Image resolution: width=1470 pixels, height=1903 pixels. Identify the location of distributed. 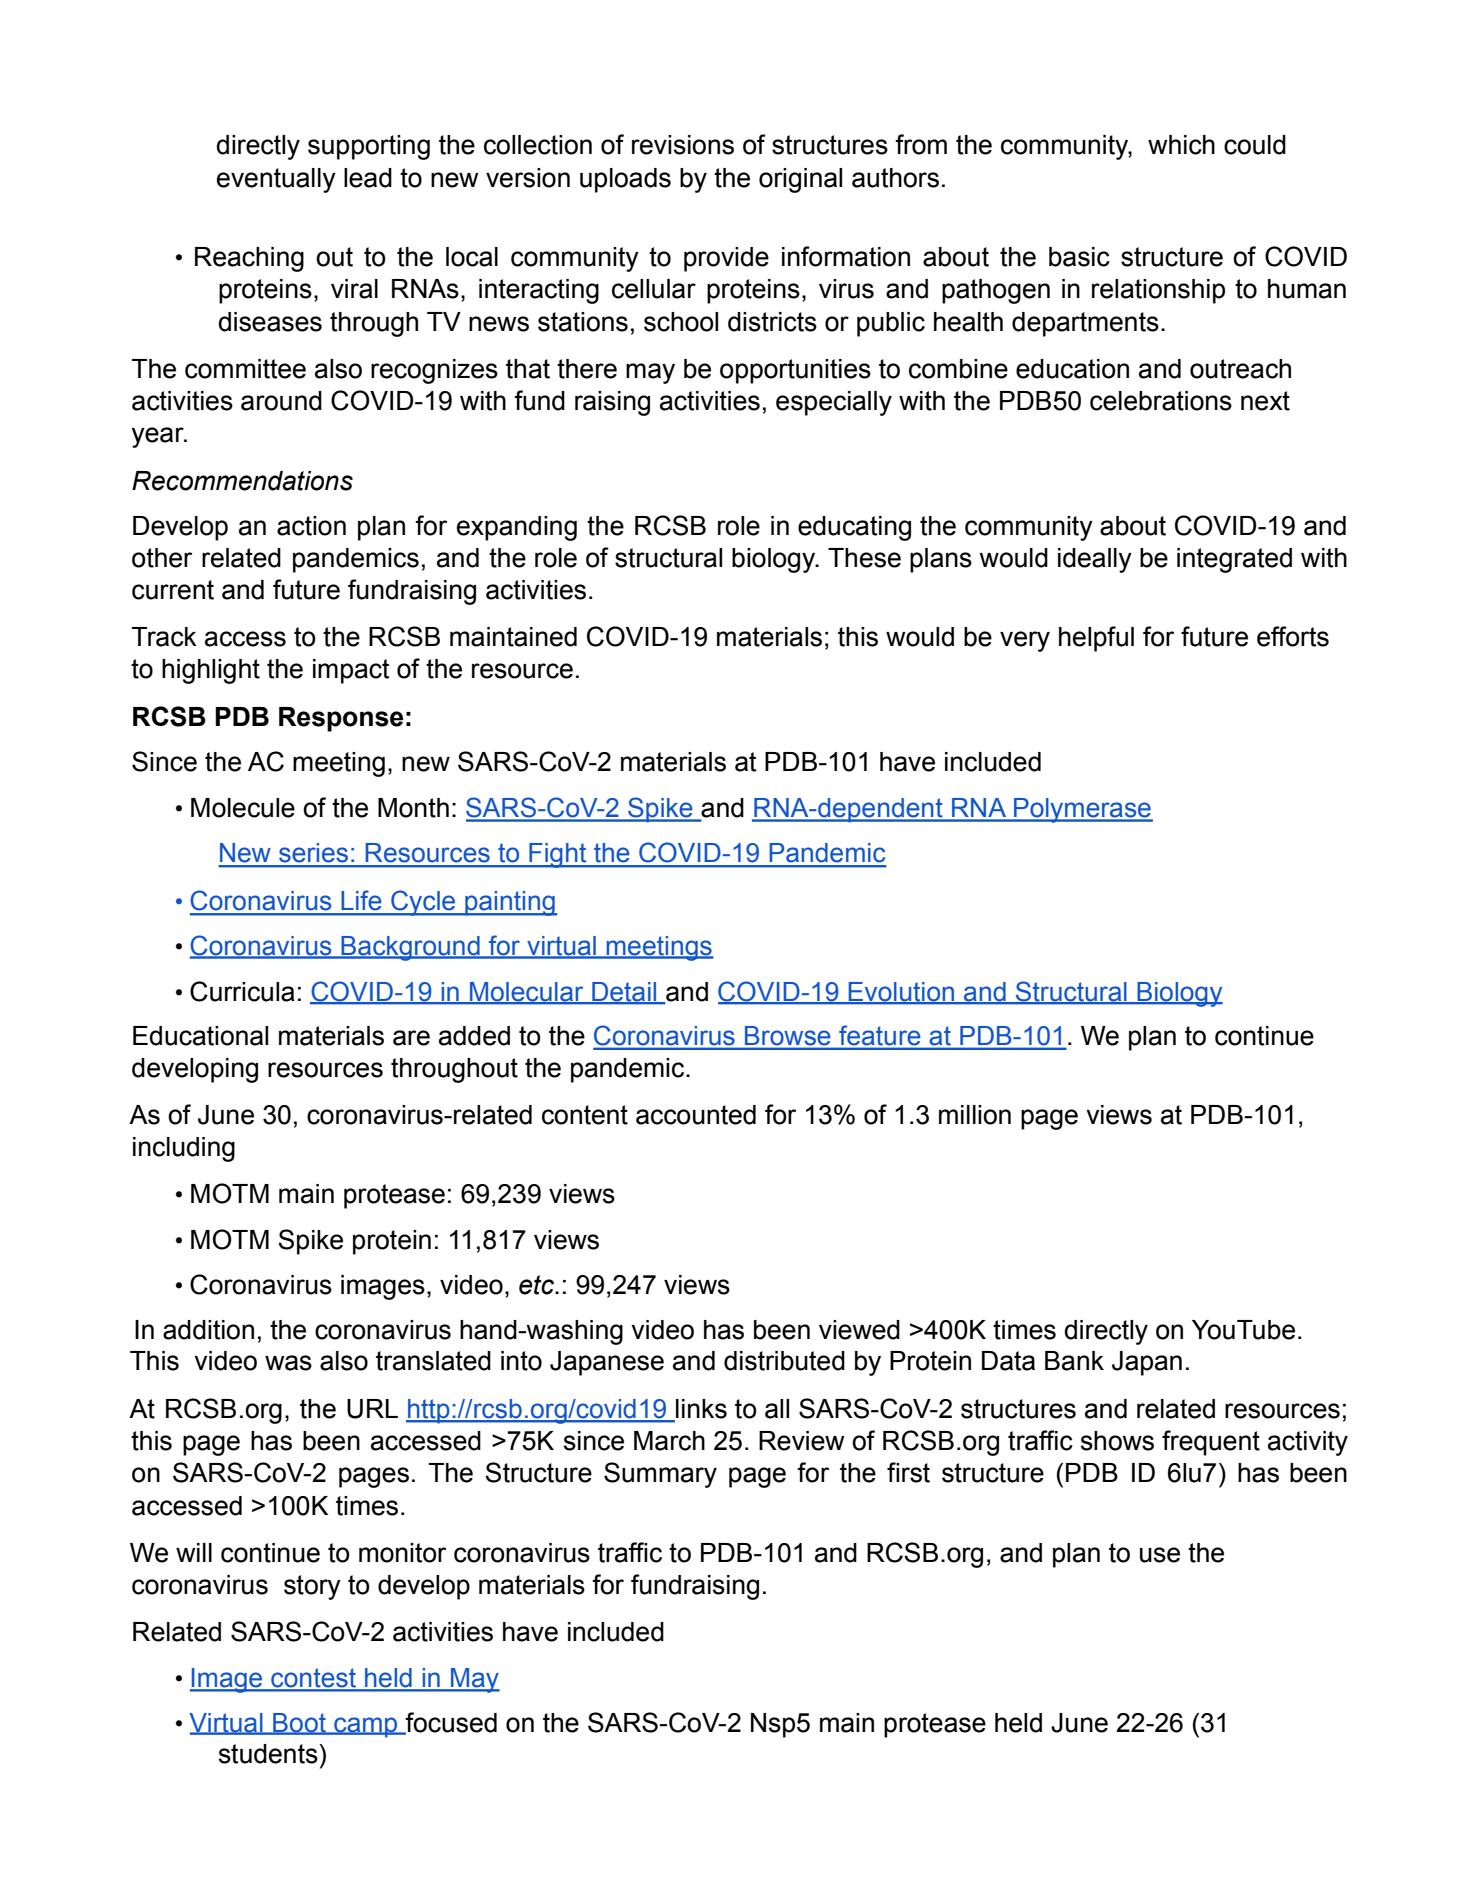
(784, 1361).
